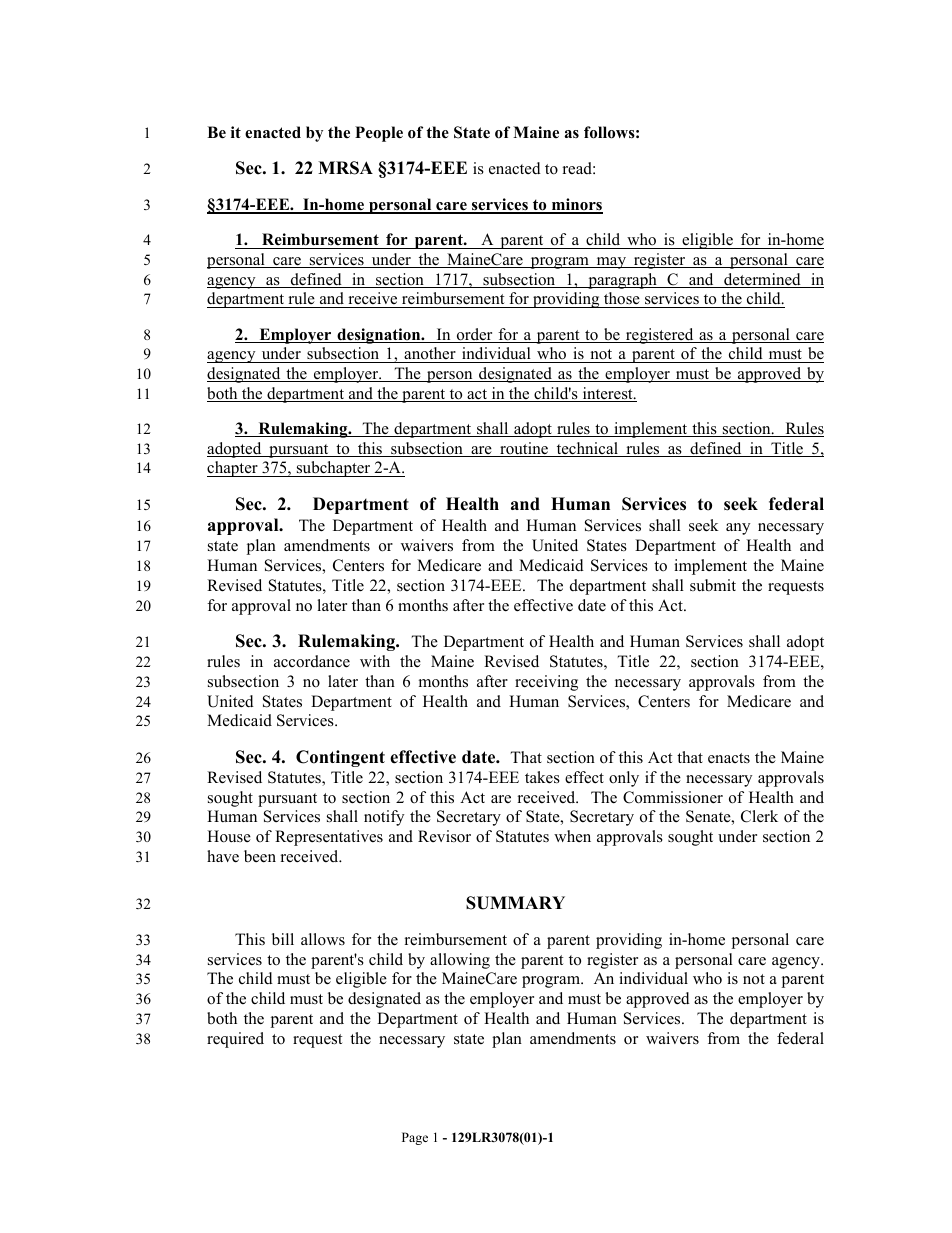  I want to click on receiving, so click(546, 683).
